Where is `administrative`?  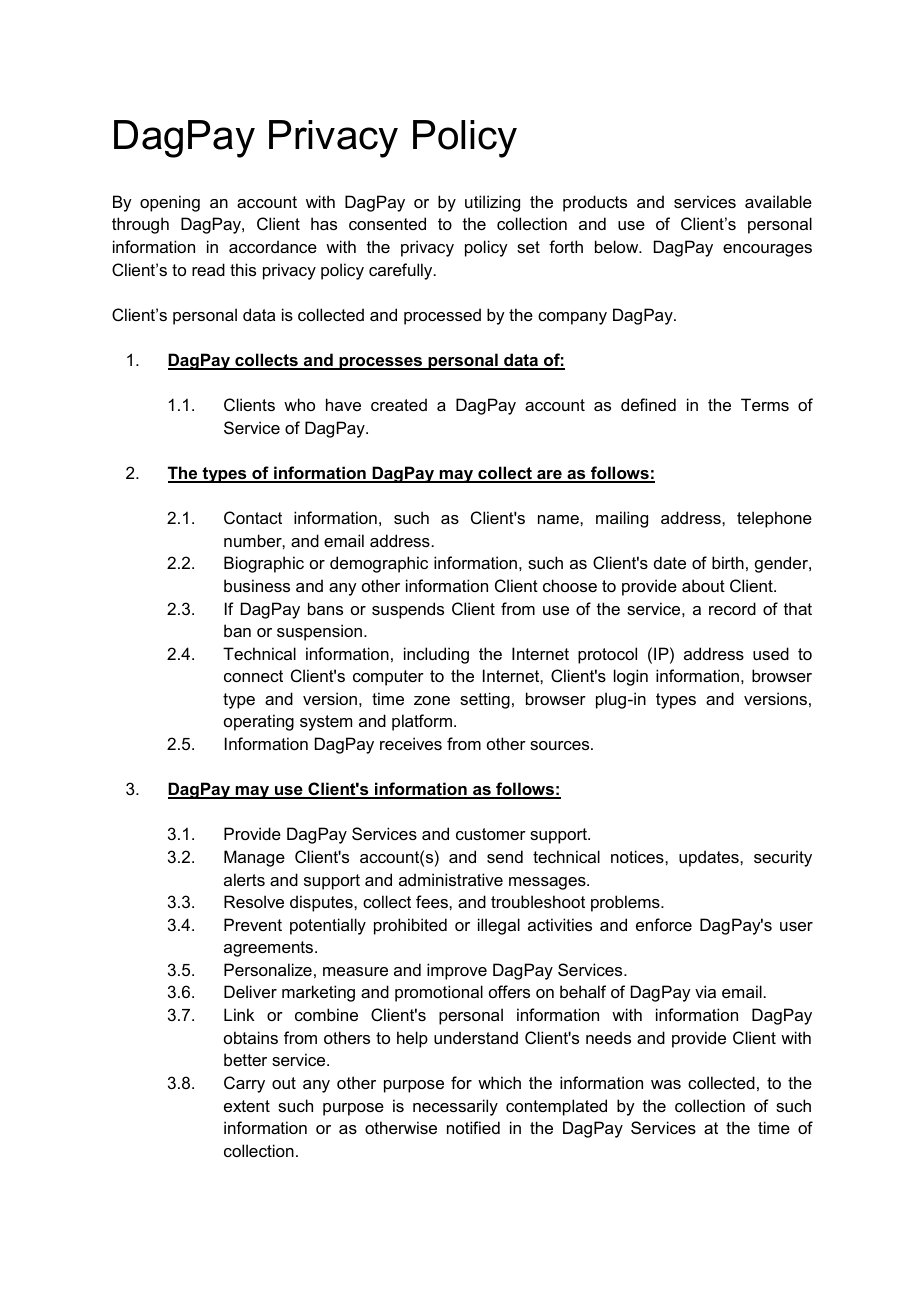
administrative is located at coordinates (451, 879).
